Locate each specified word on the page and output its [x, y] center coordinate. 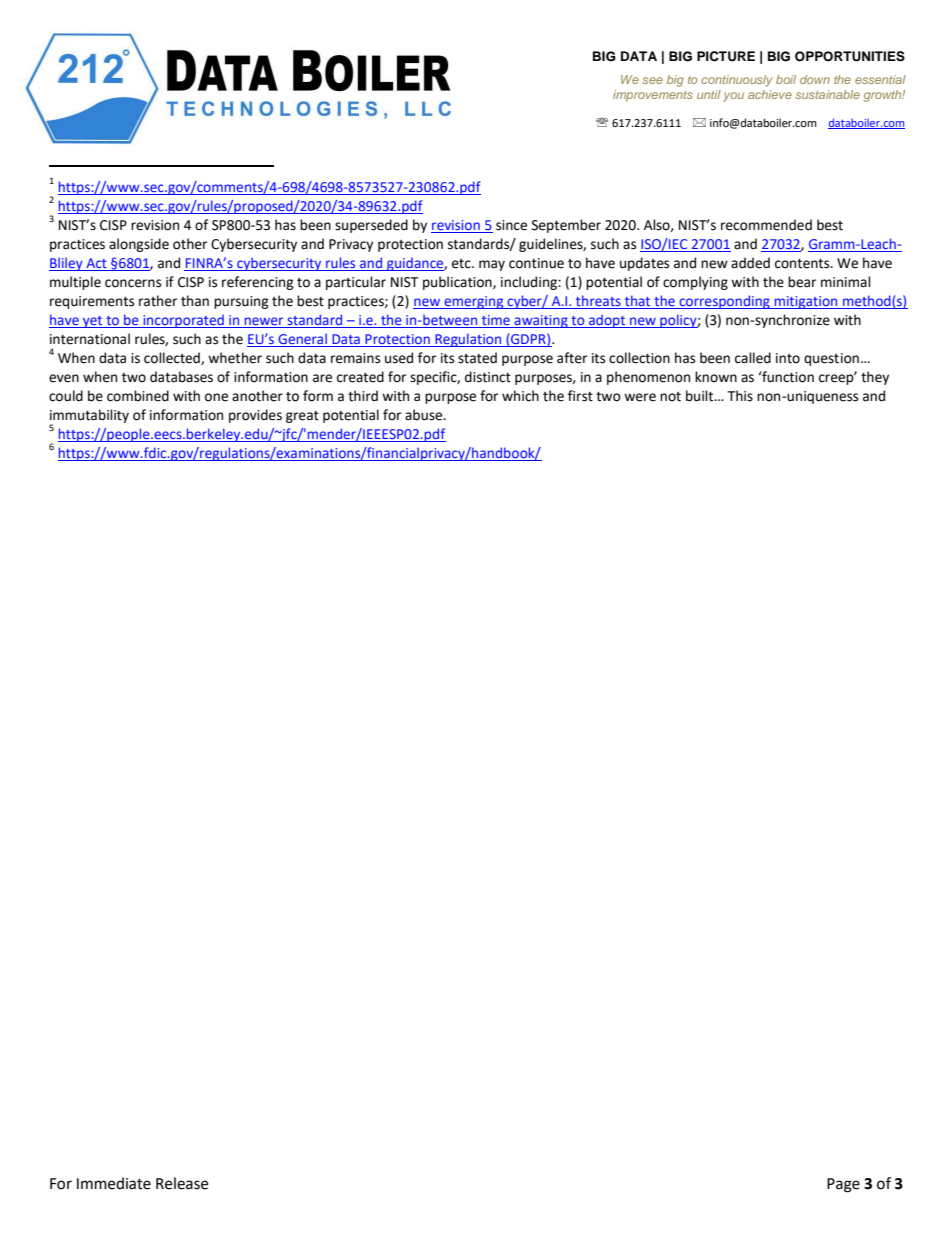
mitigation [806, 302]
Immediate [114, 1183]
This [740, 396]
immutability [89, 417]
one [216, 397]
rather [158, 301]
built [701, 396]
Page [843, 1185]
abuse [425, 415]
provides [255, 416]
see [652, 80]
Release [182, 1183]
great [302, 417]
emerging [474, 302]
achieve [770, 94]
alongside [139, 245]
